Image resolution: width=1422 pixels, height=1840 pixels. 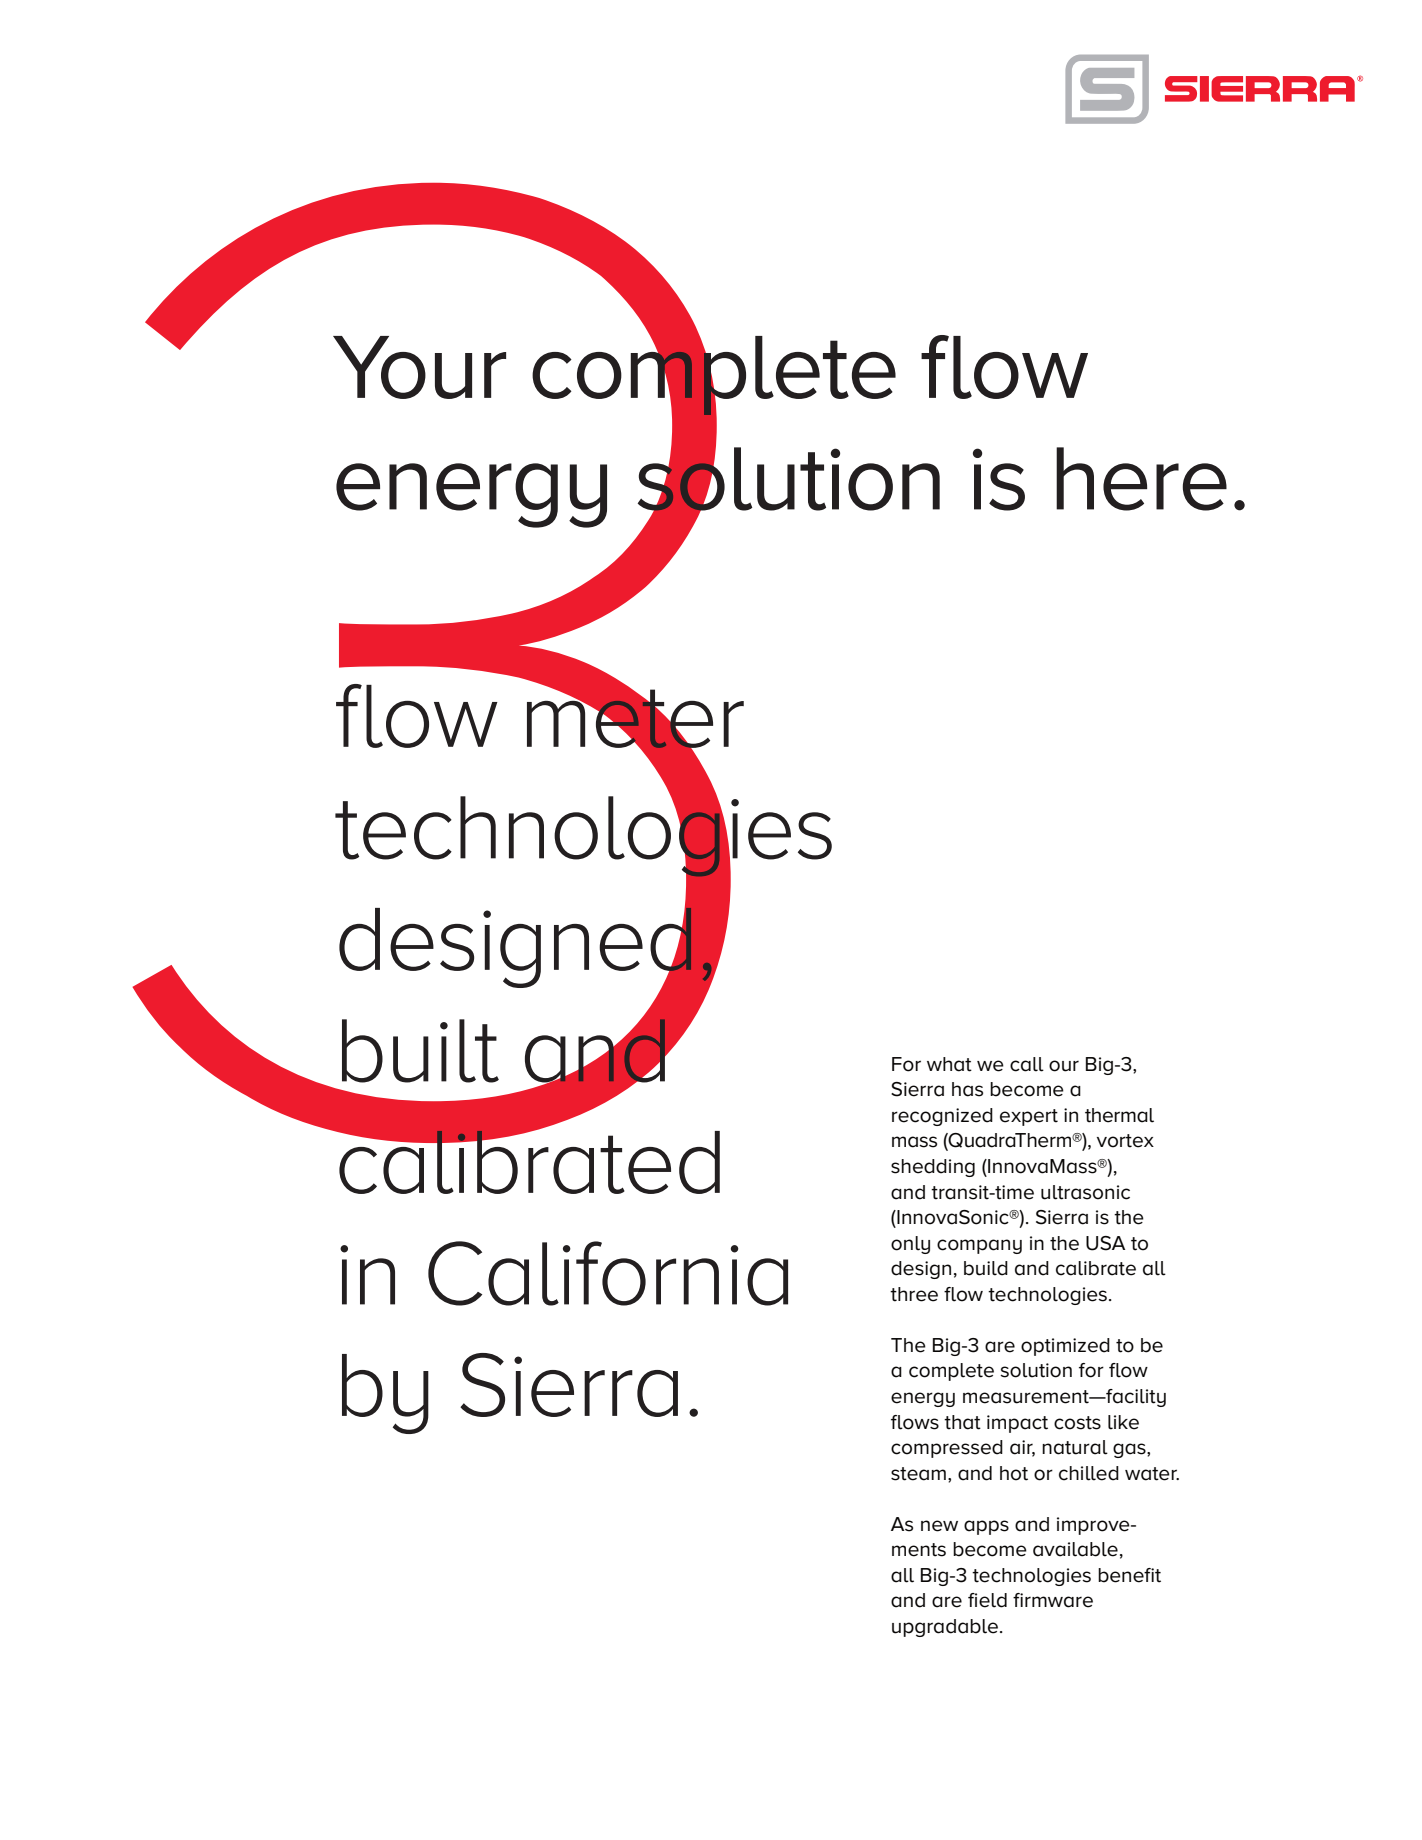 I want to click on what, so click(x=949, y=1064).
